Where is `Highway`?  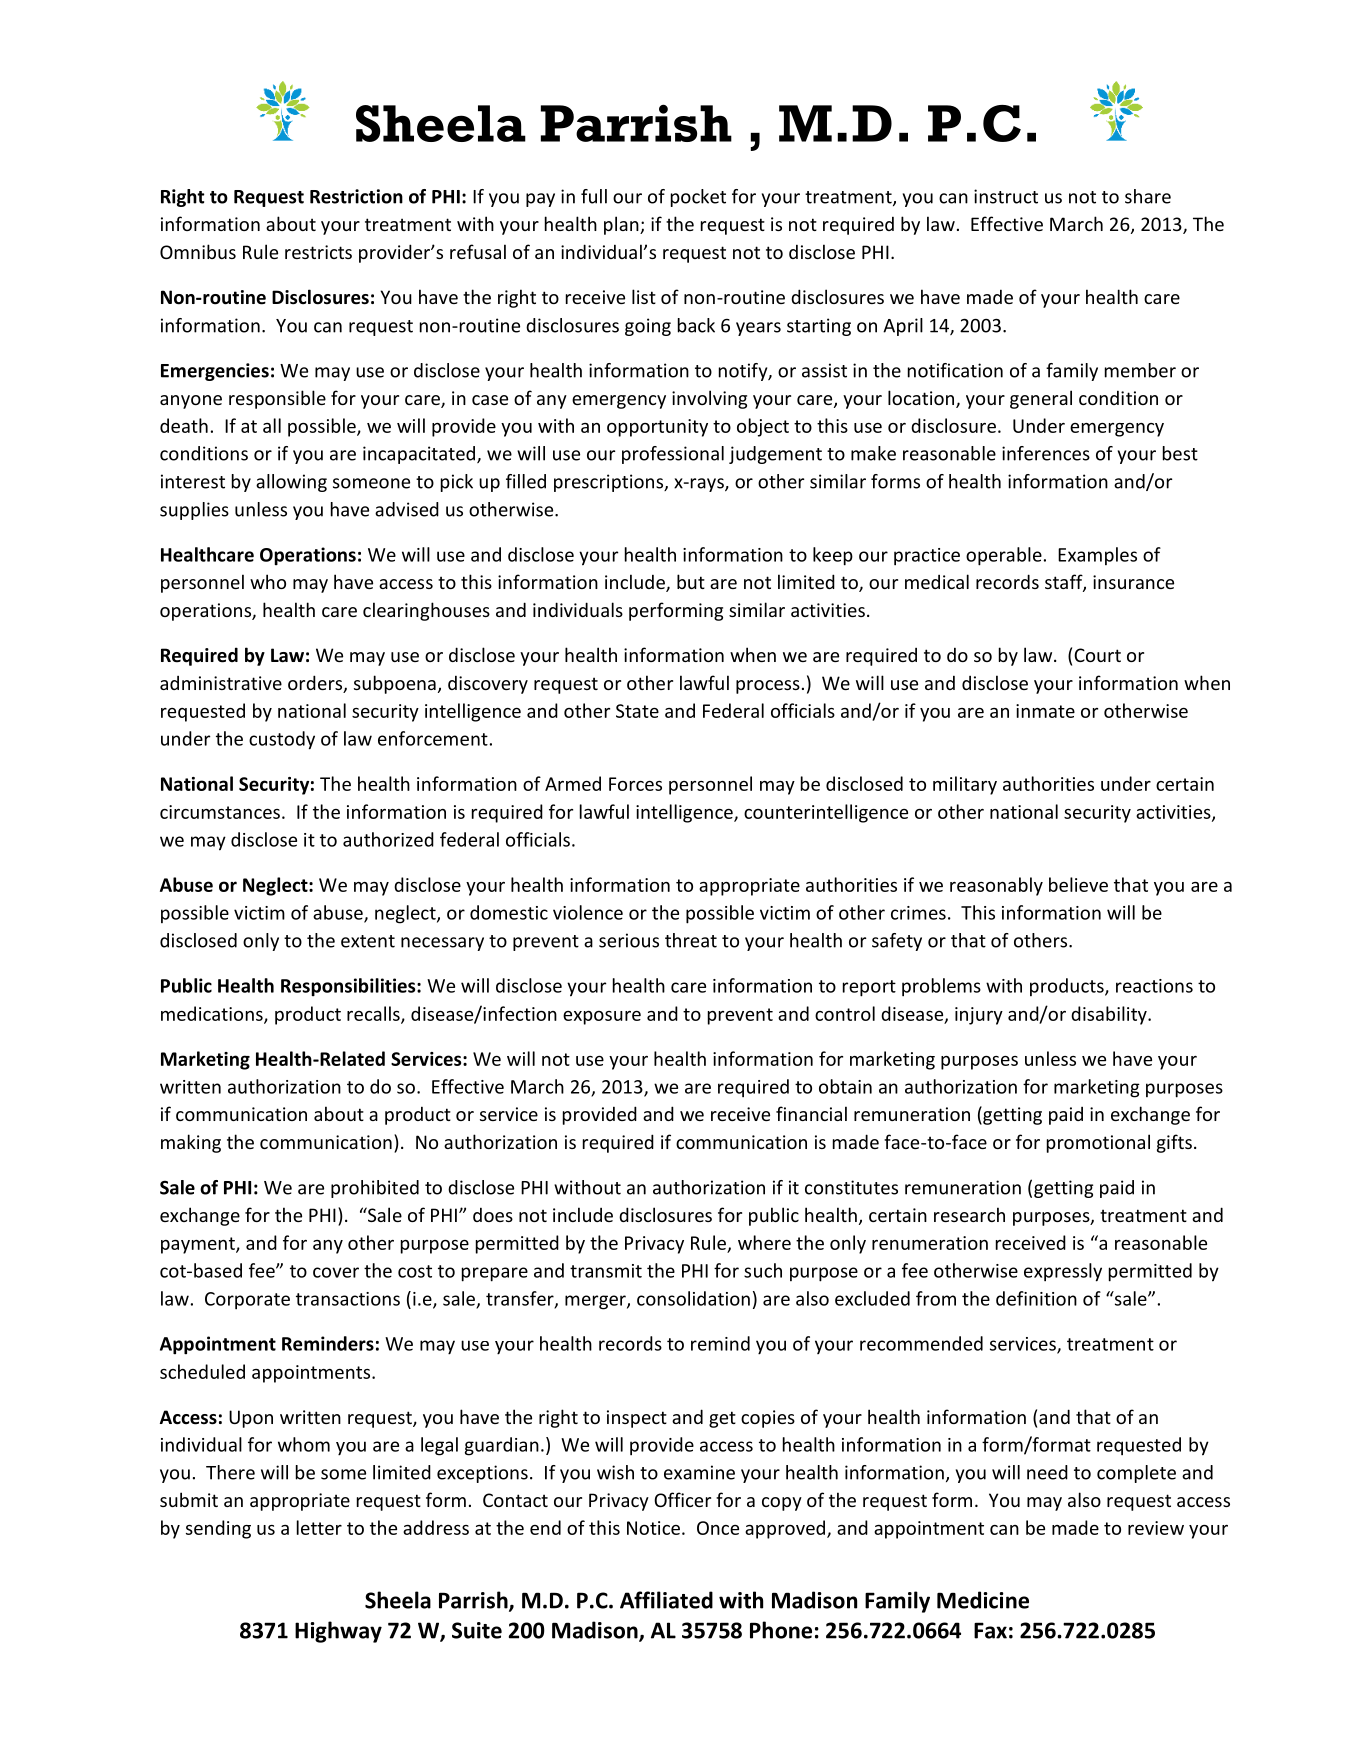
Highway is located at coordinates (338, 1632).
